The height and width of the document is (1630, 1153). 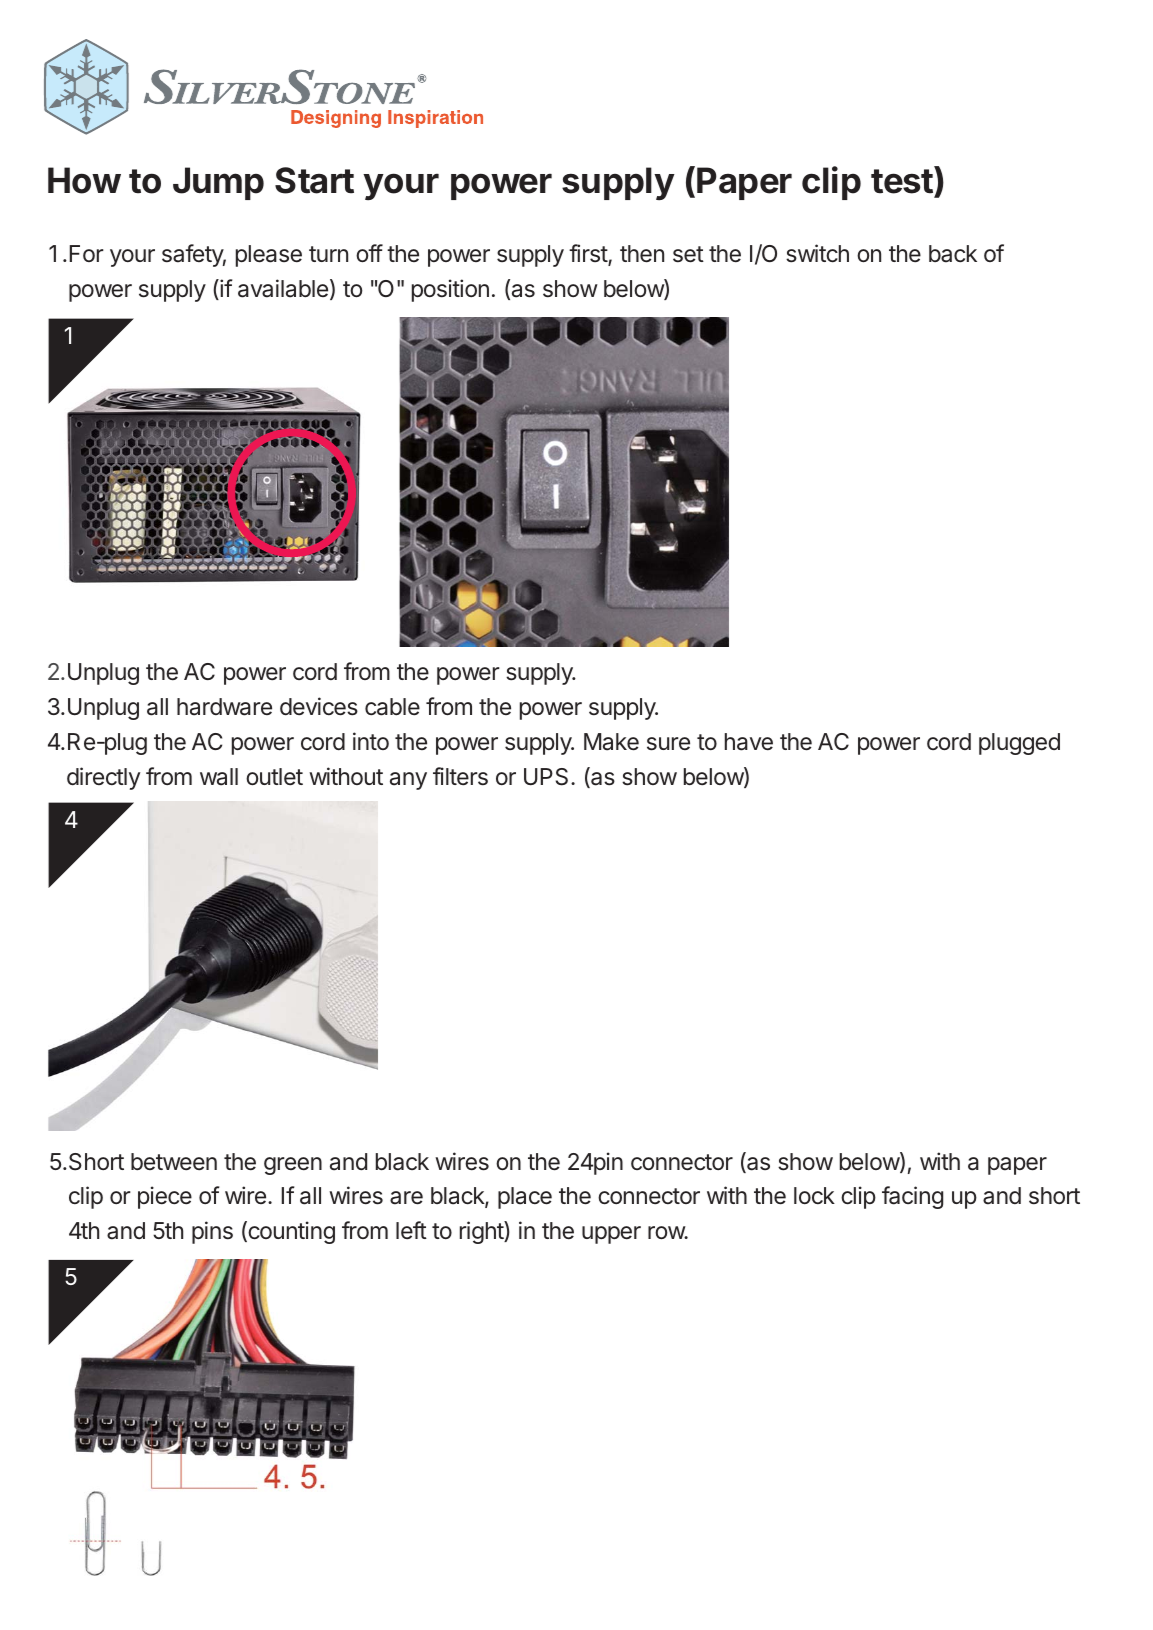 What do you see at coordinates (218, 183) in the document?
I see `Jump` at bounding box center [218, 183].
